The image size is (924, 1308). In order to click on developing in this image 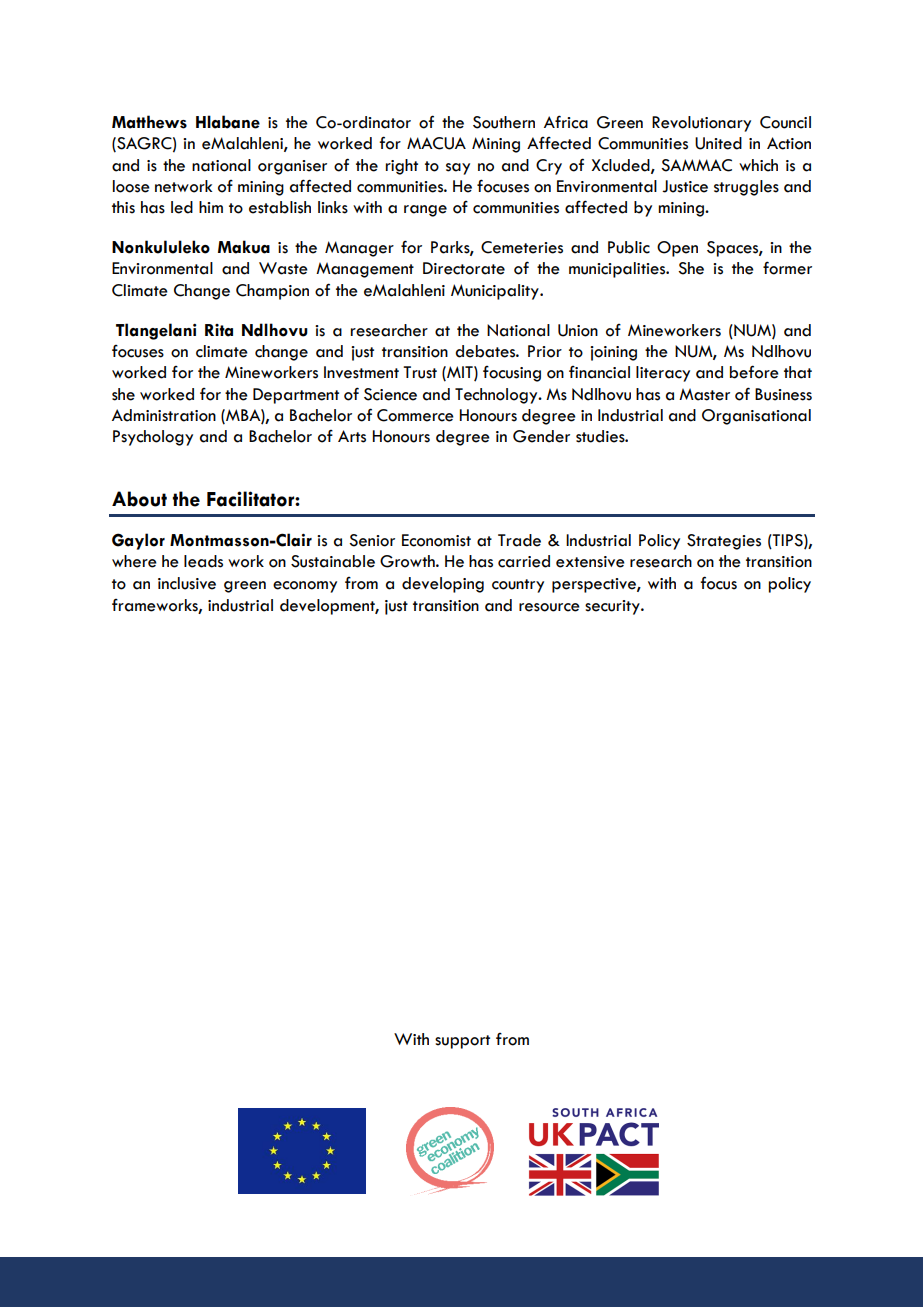, I will do `click(443, 585)`.
